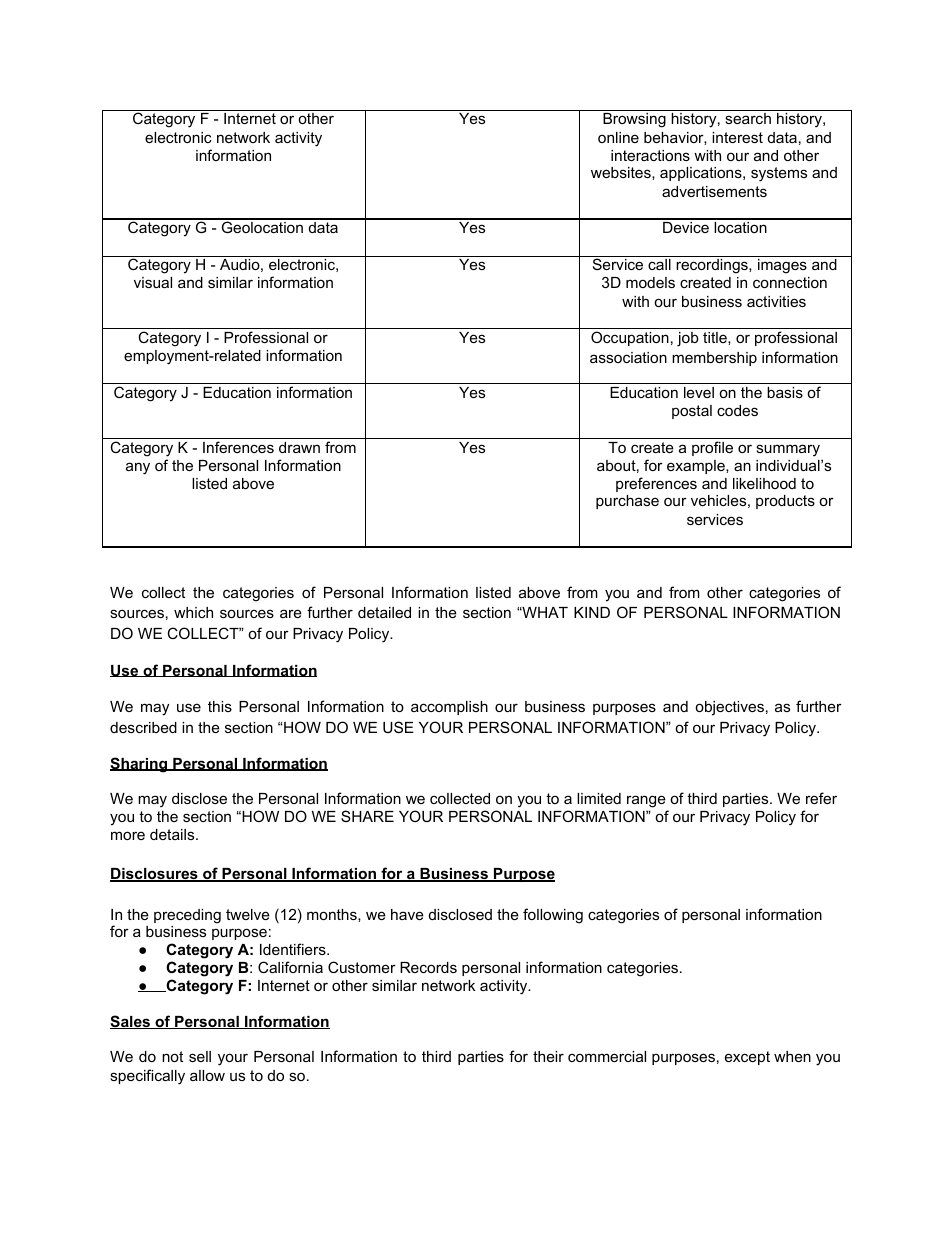 This document has height=1233, width=952. I want to click on interest, so click(737, 137).
